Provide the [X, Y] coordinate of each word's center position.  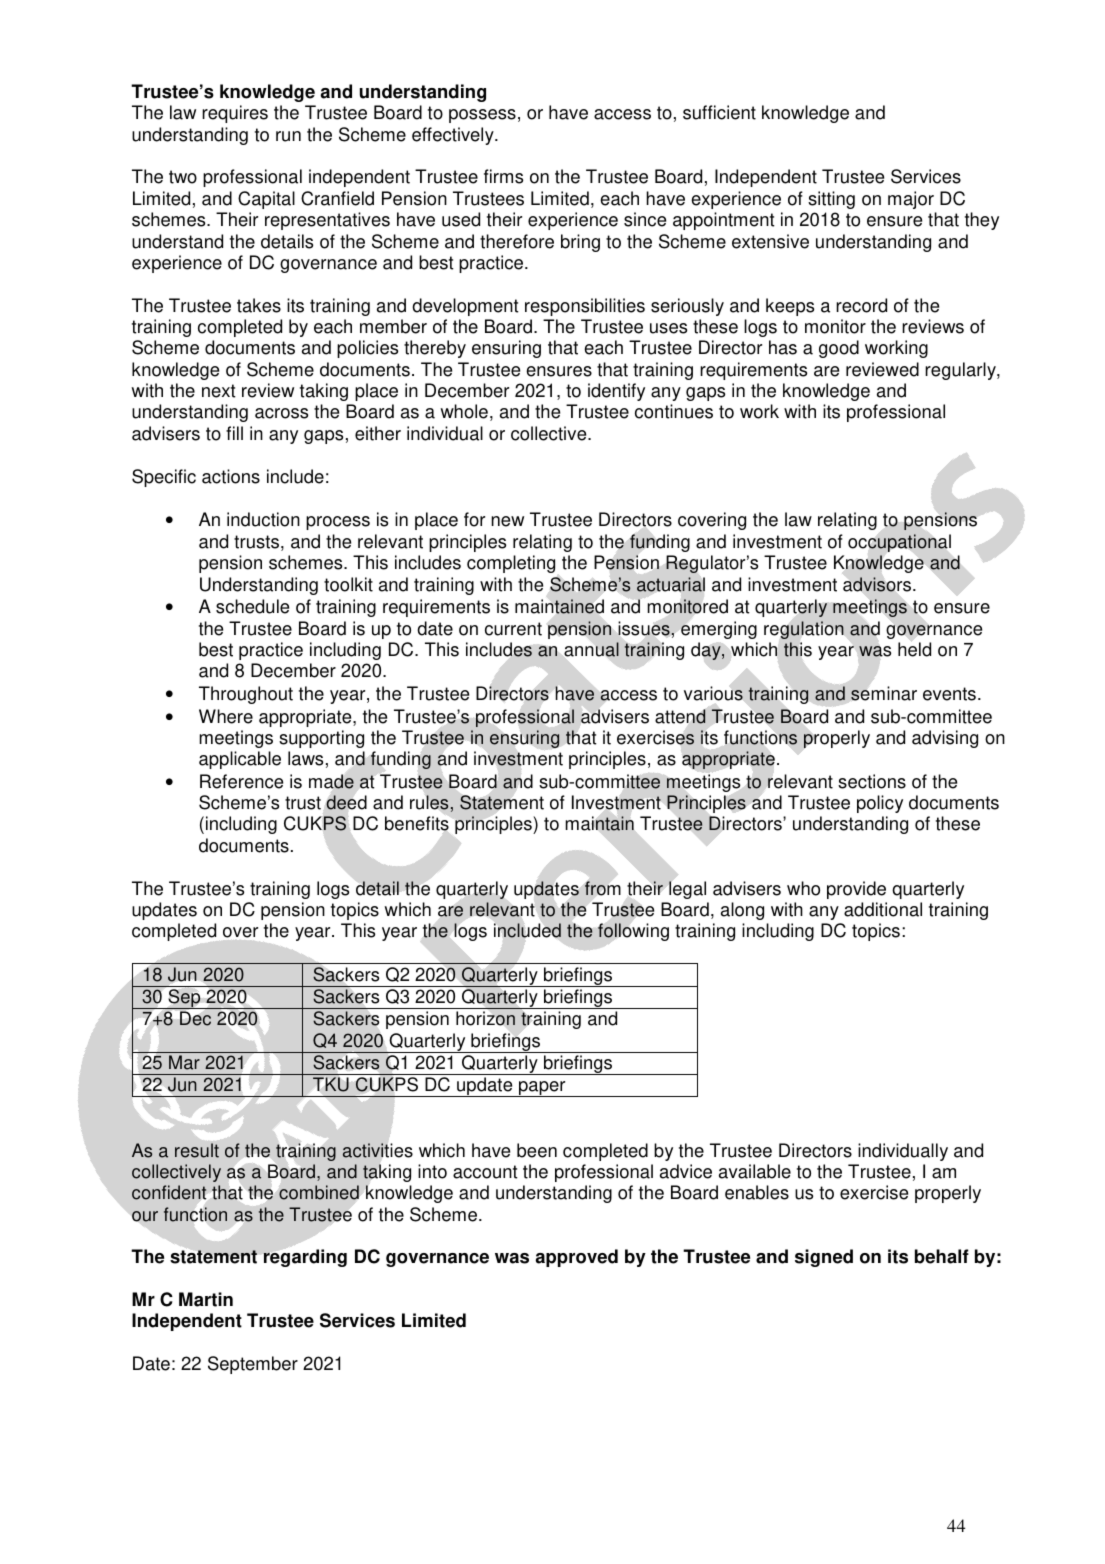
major [911, 200]
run [288, 136]
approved [576, 1258]
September [253, 1365]
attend [680, 716]
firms [503, 176]
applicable [240, 760]
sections [872, 781]
